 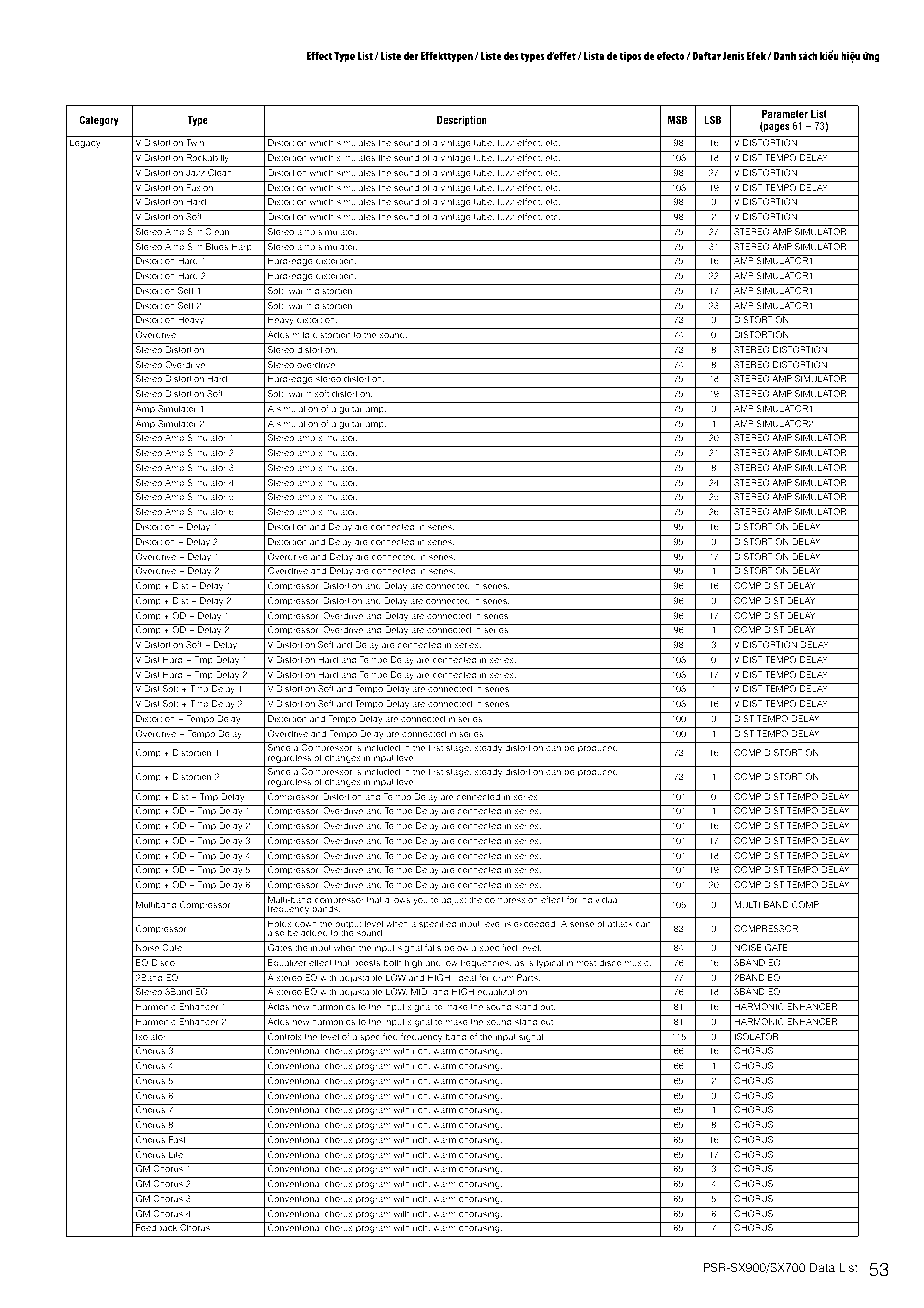 I want to click on Twin, so click(x=195, y=142).
